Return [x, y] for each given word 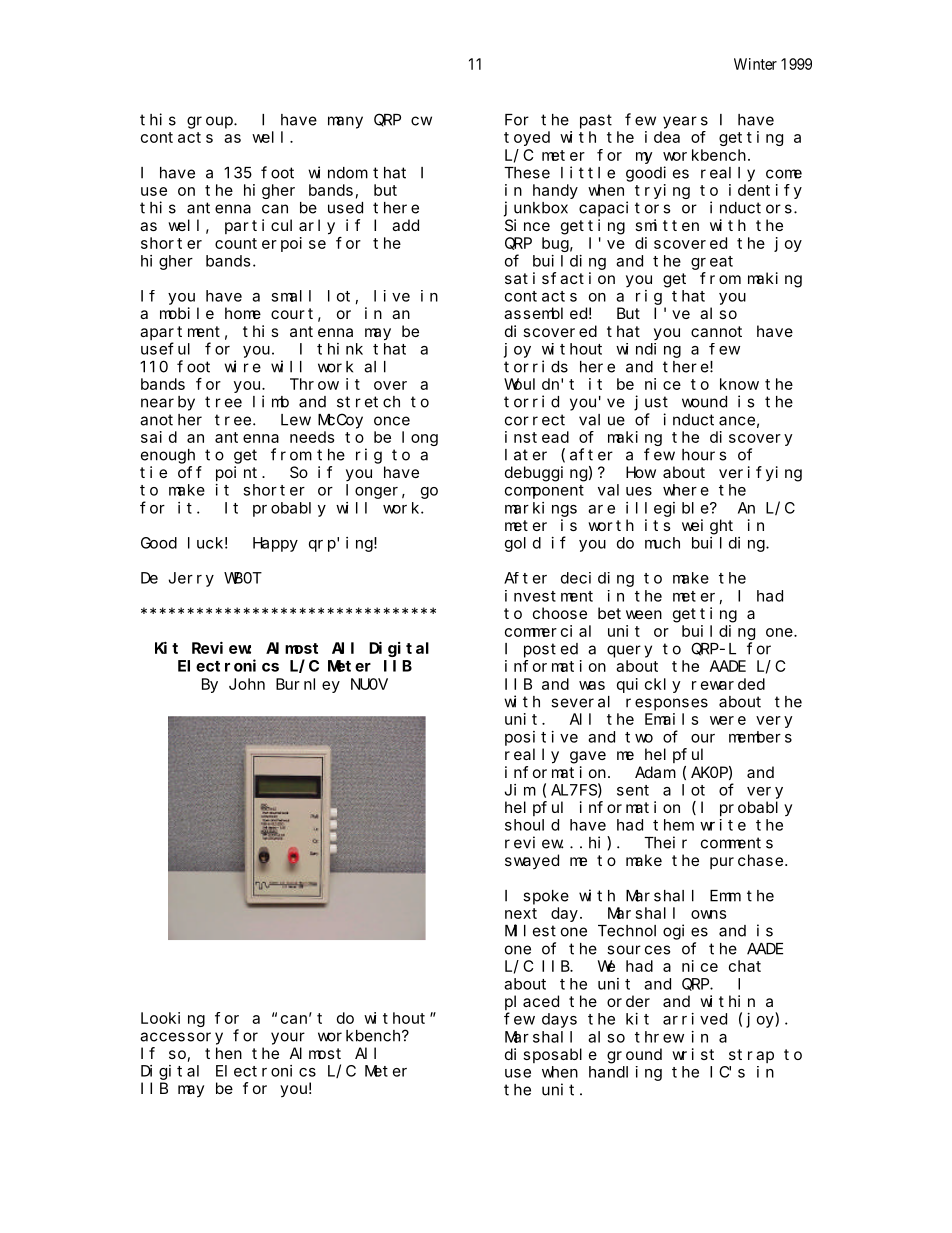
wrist [693, 1054]
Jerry [191, 579]
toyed [527, 138]
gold [523, 544]
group [211, 122]
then [223, 1053]
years [685, 122]
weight [707, 527]
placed [532, 1002]
